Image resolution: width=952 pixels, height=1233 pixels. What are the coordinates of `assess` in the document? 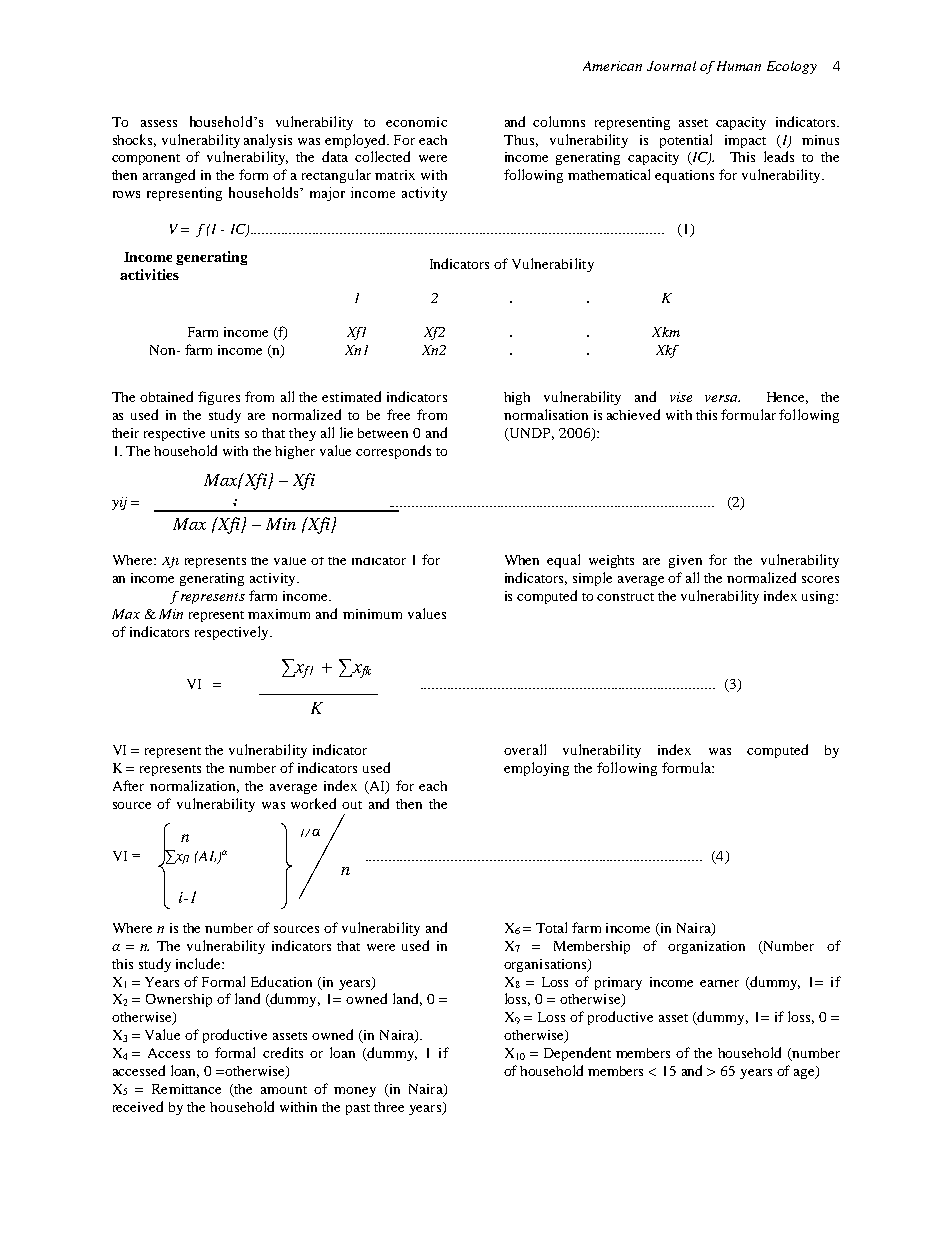 It's located at (159, 123).
